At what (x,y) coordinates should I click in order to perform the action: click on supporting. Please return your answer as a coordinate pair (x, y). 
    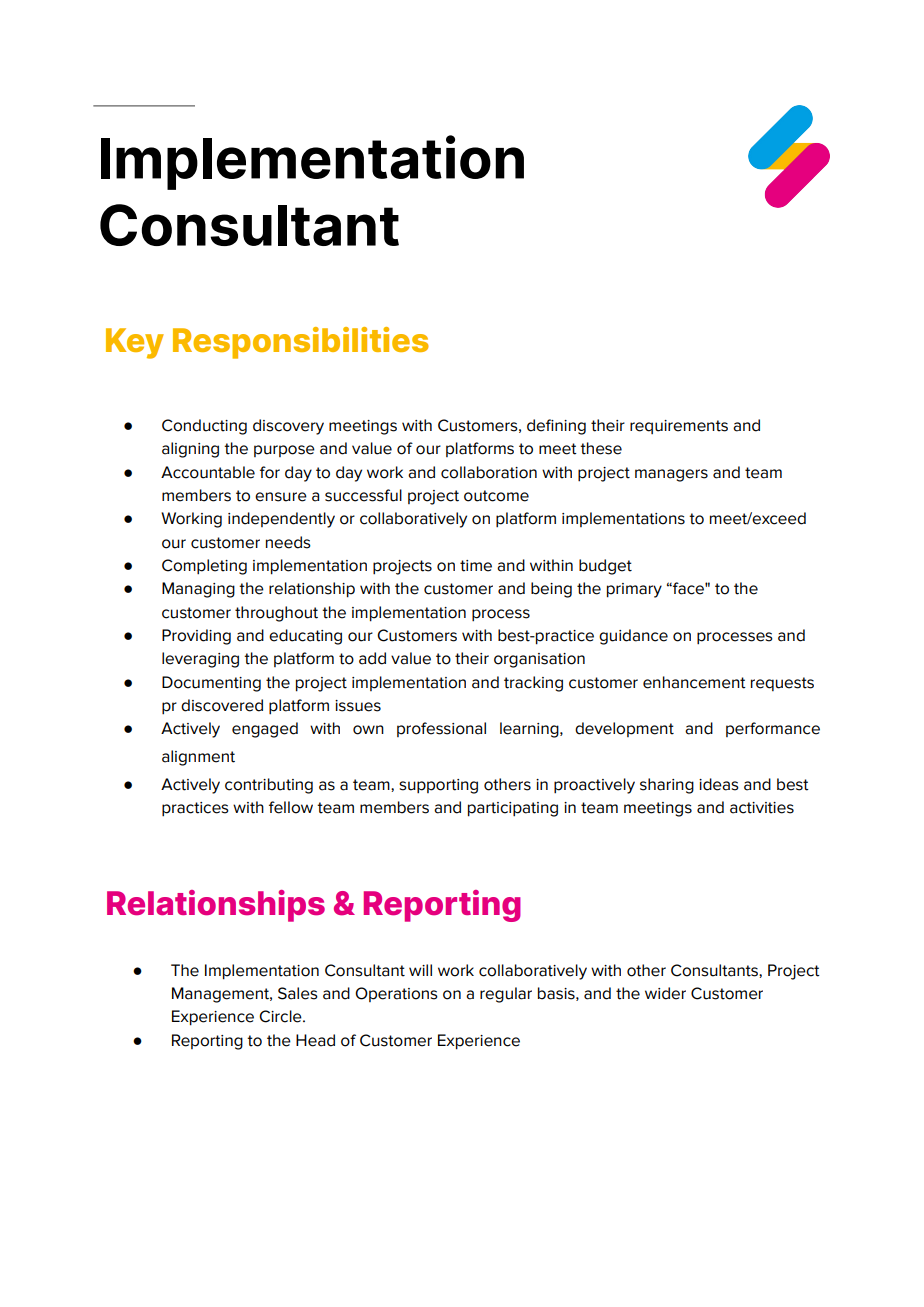
    Looking at the image, I should click on (438, 786).
